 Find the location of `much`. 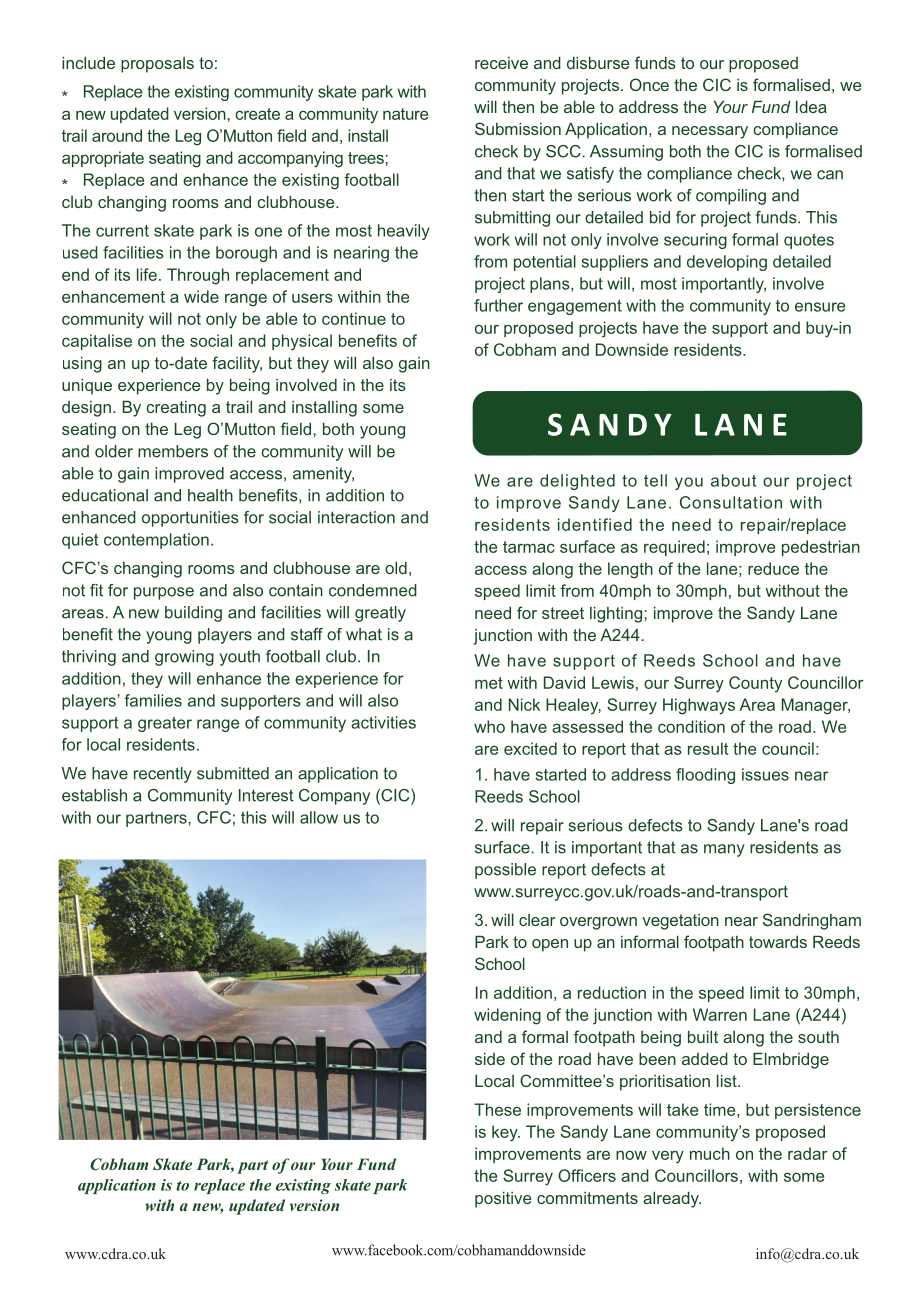

much is located at coordinates (710, 1153).
